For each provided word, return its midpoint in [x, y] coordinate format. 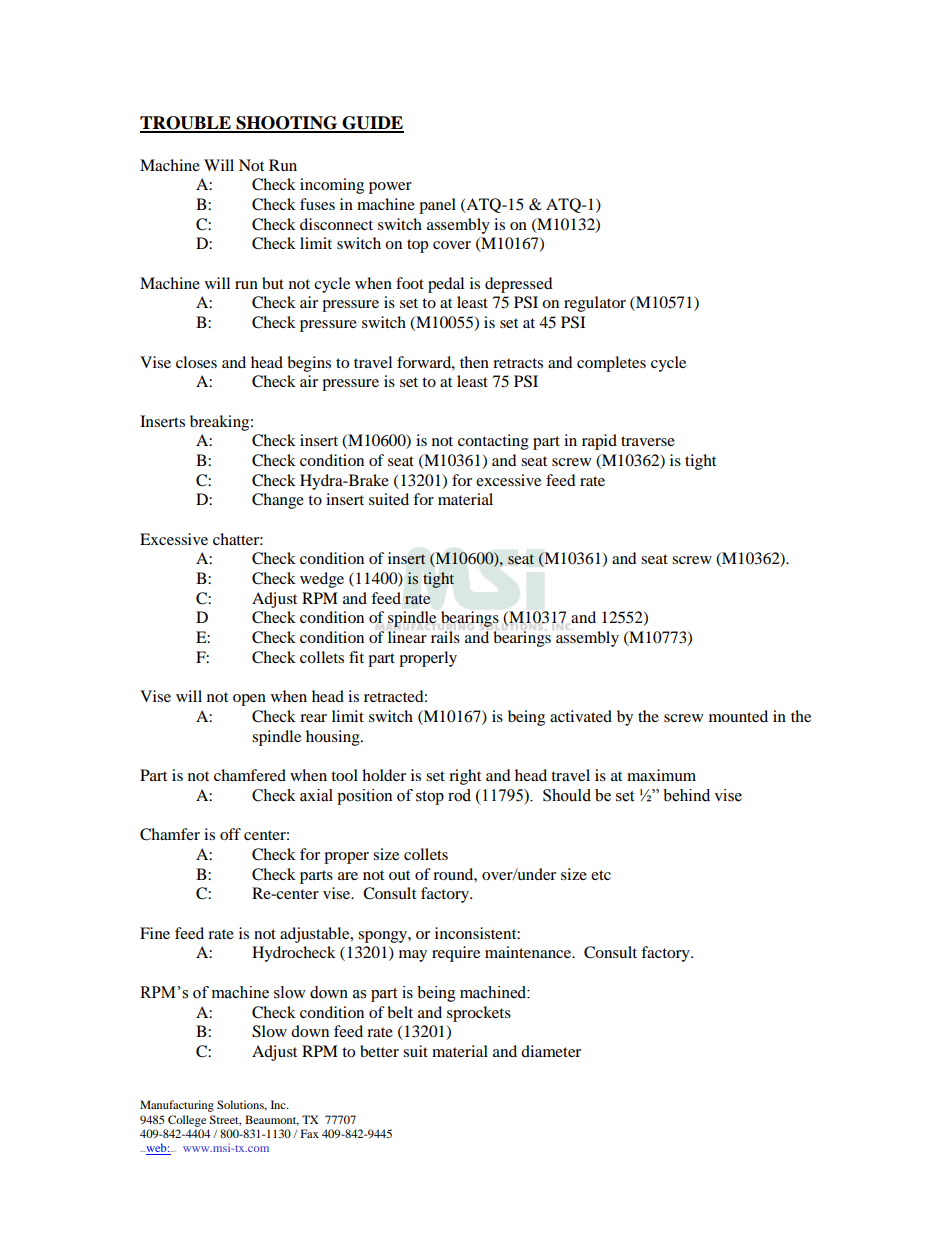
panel [437, 206]
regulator [595, 304]
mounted [738, 716]
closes [196, 362]
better [379, 1051]
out [399, 875]
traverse [648, 441]
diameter [551, 1051]
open [249, 700]
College [187, 1121]
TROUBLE [186, 124]
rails [445, 637]
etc [601, 875]
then [474, 362]
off [230, 834]
